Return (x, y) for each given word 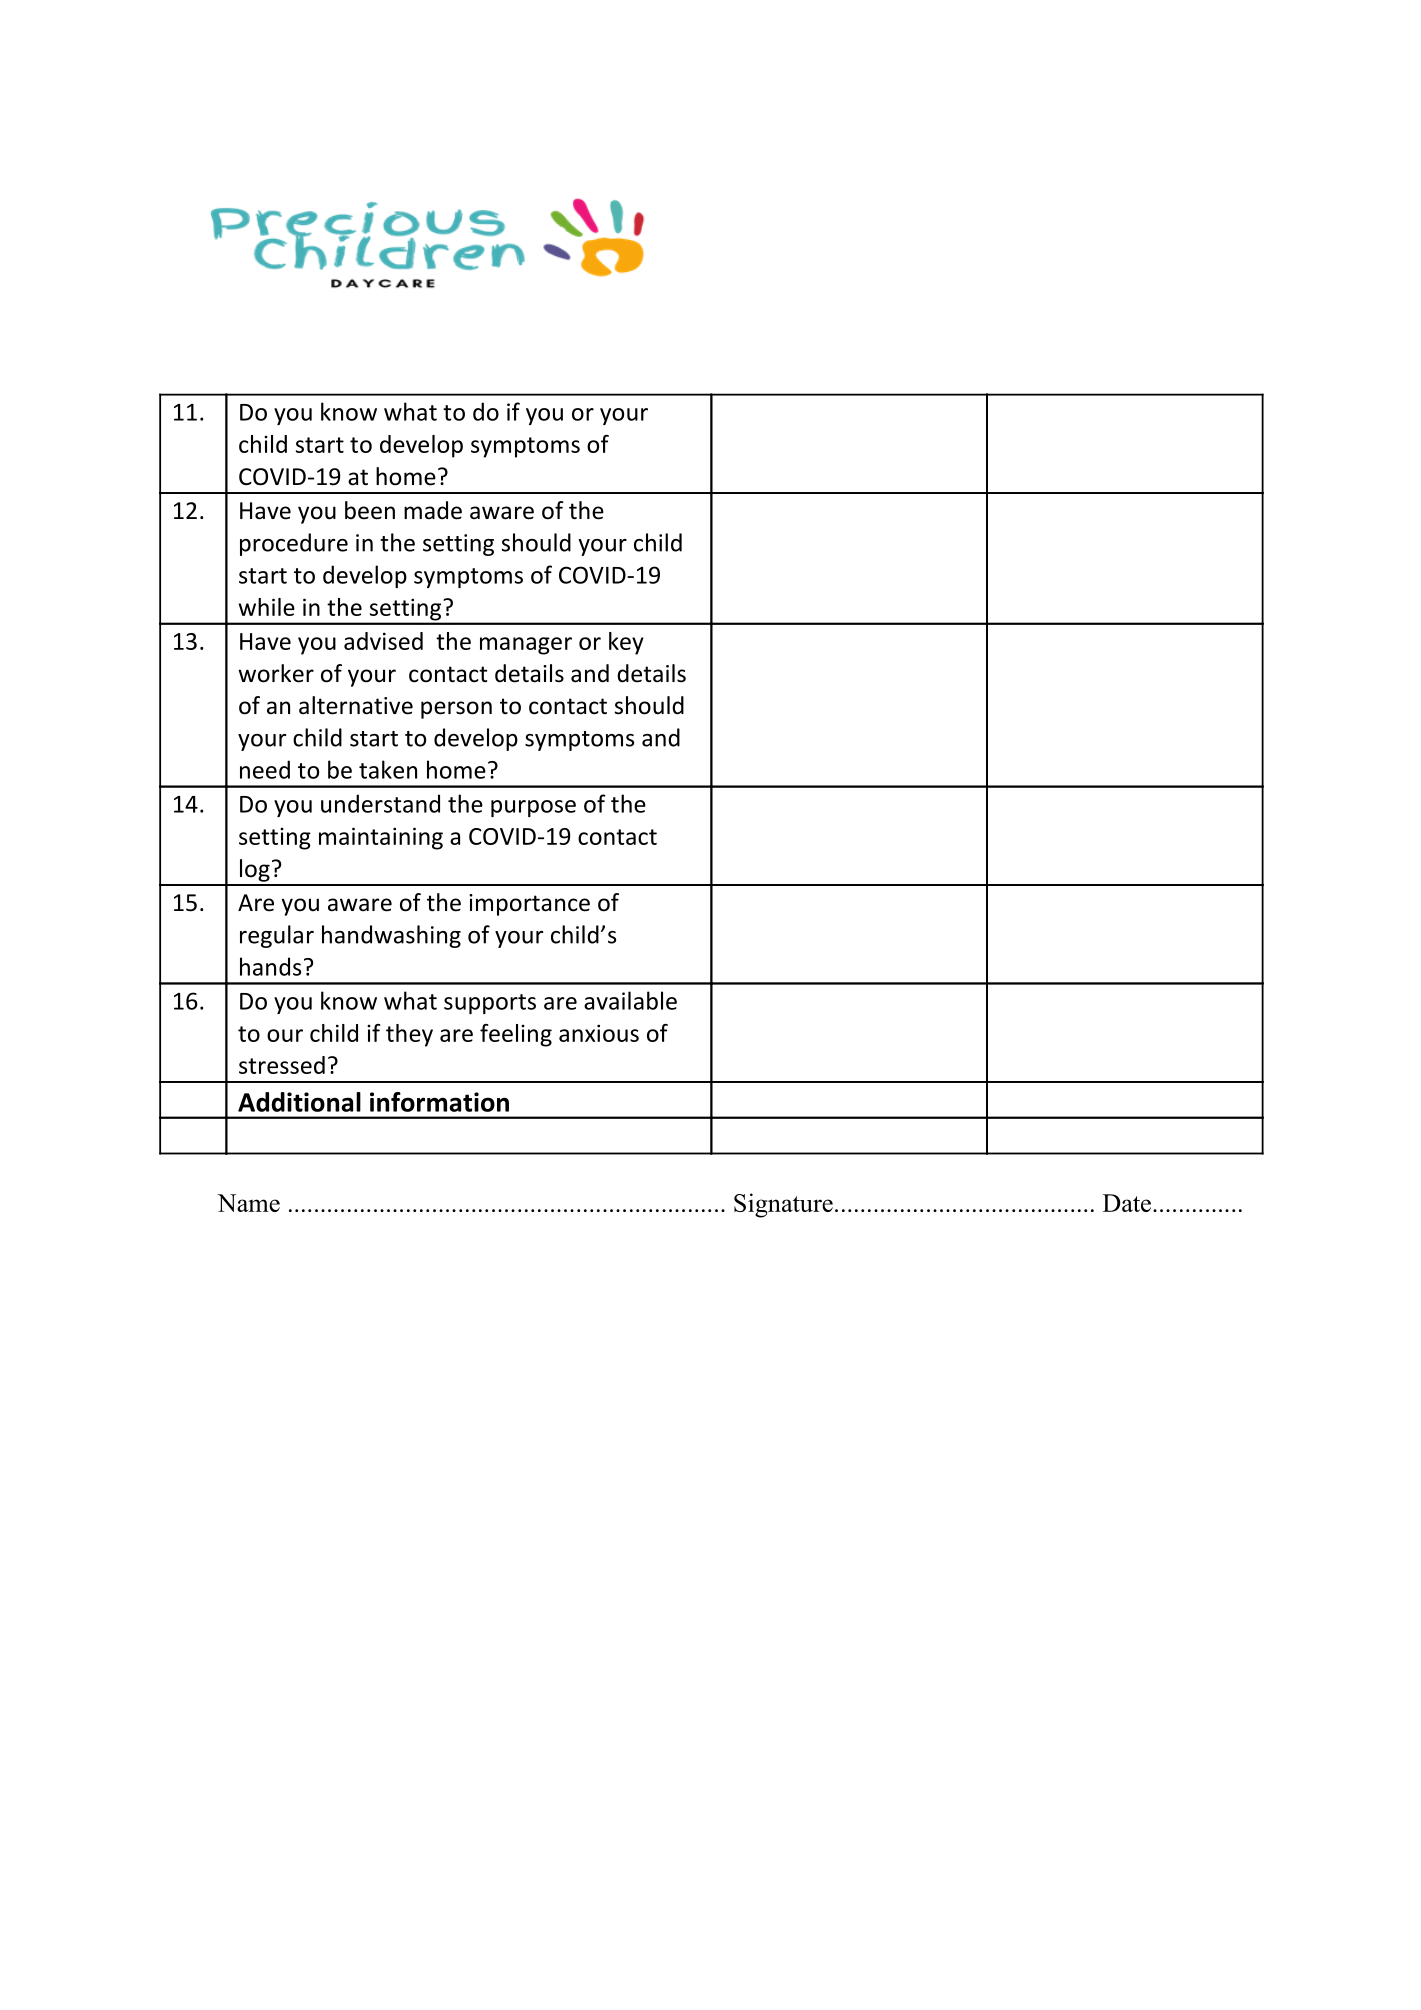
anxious (599, 1033)
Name (248, 1203)
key (626, 643)
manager (526, 646)
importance (529, 905)
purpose (533, 808)
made (433, 510)
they (409, 1035)
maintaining (381, 838)
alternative (356, 705)
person (456, 710)
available (630, 1000)
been (370, 510)
